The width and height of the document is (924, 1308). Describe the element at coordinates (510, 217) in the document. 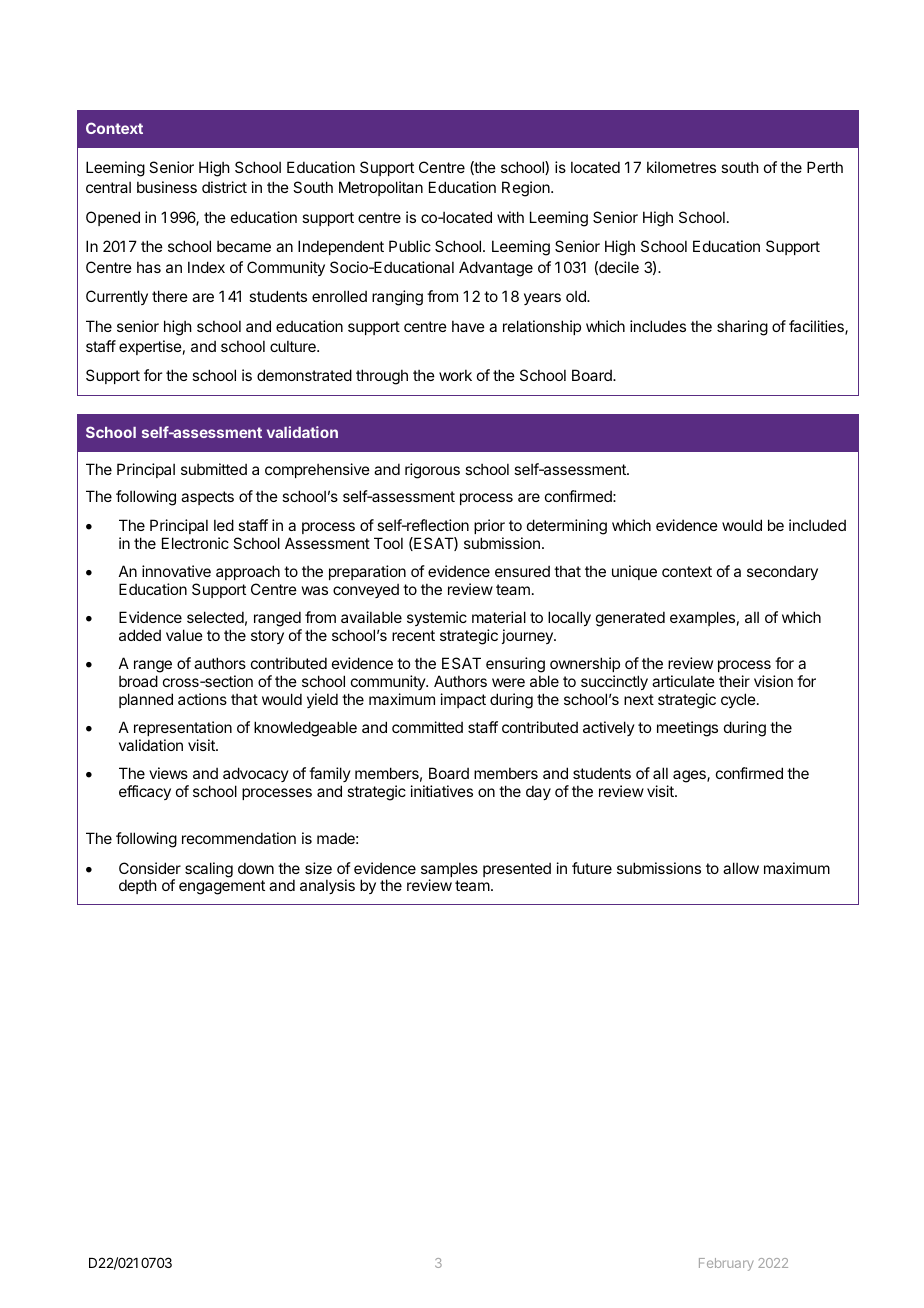

I see `with` at that location.
